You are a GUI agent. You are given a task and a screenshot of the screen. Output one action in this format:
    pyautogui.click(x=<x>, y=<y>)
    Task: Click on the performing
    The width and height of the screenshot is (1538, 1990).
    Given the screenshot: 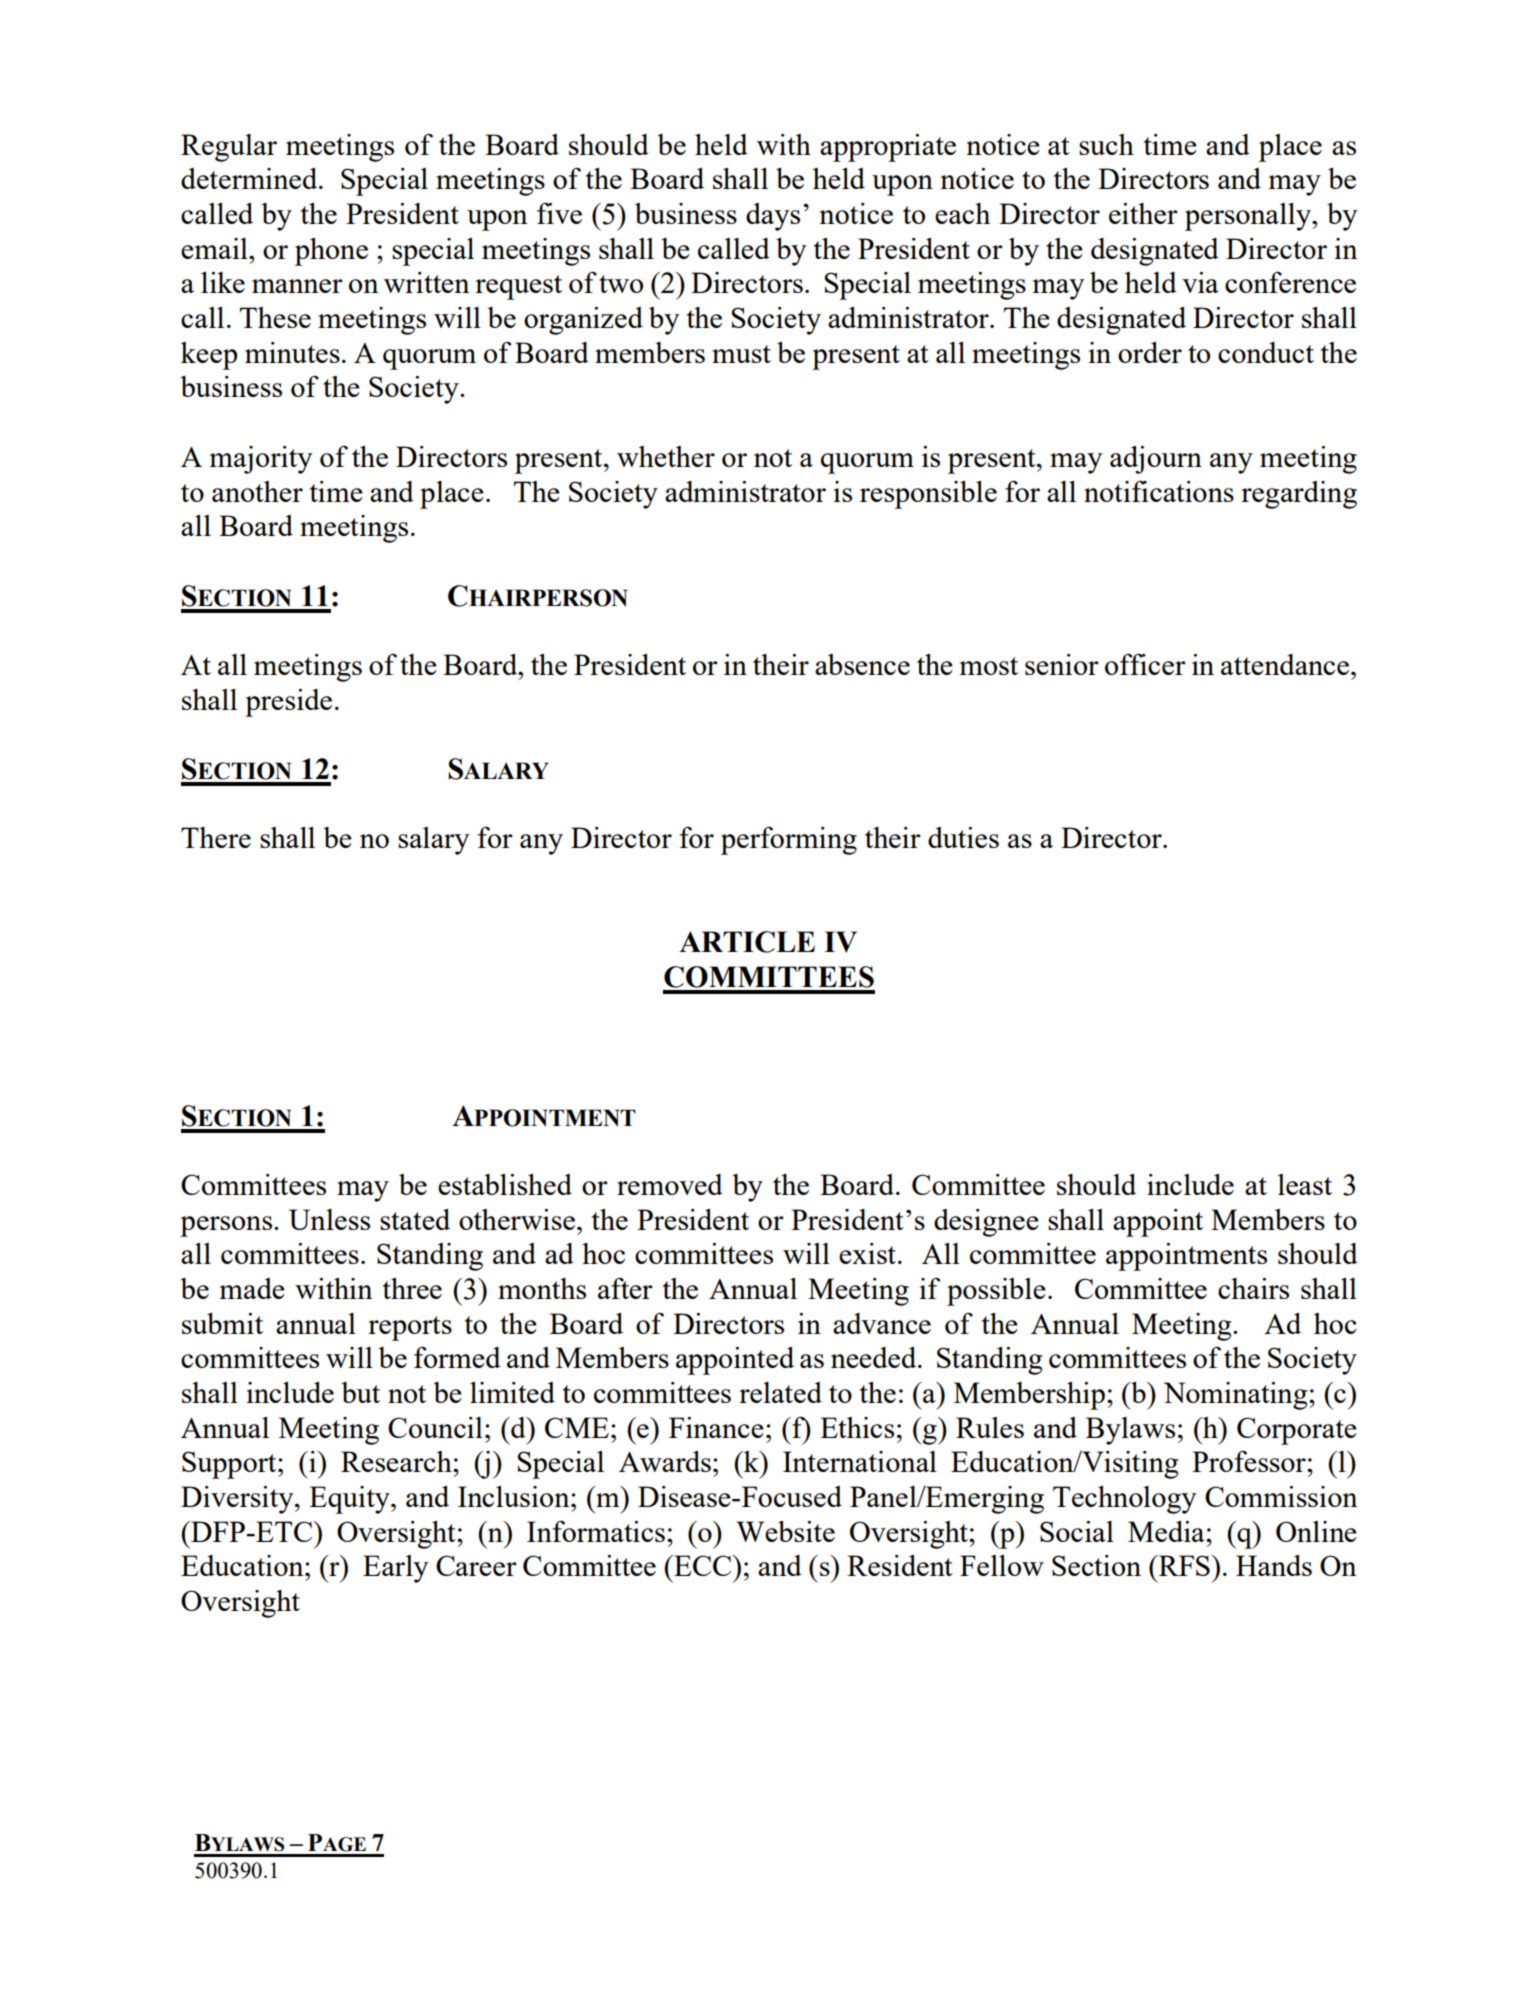 What is the action you would take?
    pyautogui.click(x=789, y=841)
